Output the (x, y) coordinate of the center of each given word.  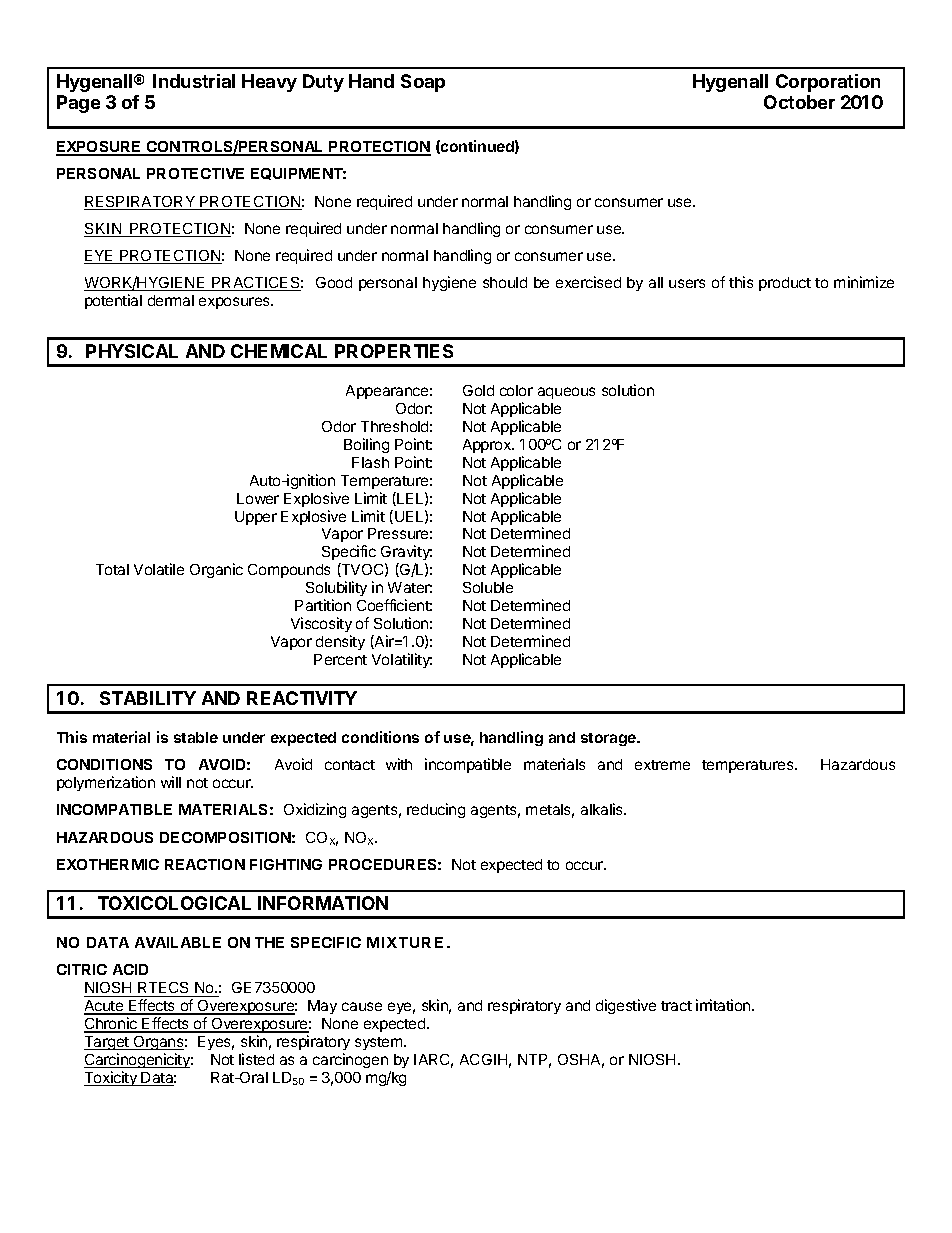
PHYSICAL (132, 351)
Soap (423, 83)
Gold (478, 390)
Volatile (159, 569)
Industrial (194, 81)
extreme (662, 765)
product (785, 284)
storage (610, 739)
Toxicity (111, 1078)
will (171, 782)
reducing (436, 810)
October (799, 102)
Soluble (488, 587)
